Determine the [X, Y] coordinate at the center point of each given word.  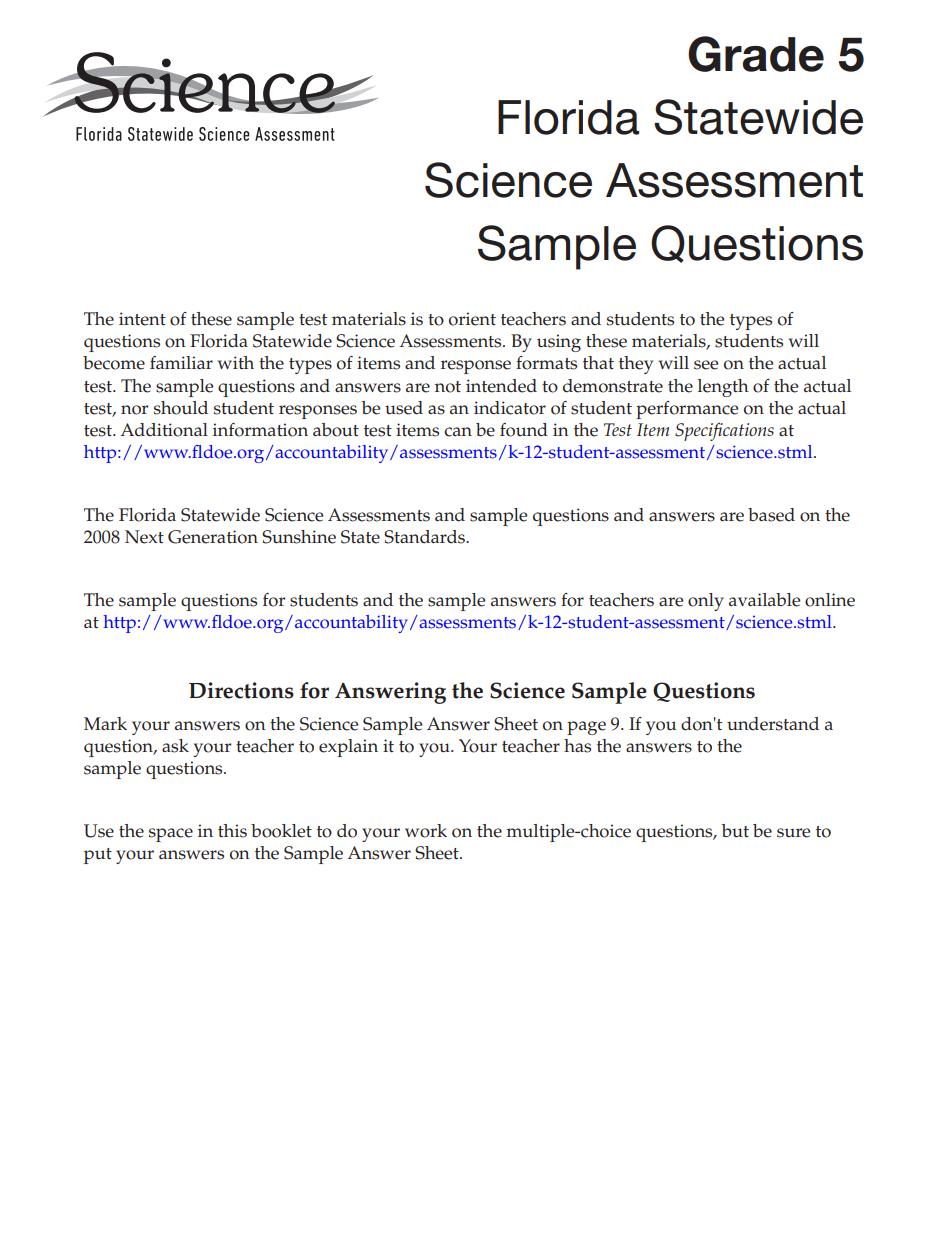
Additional [164, 430]
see [706, 365]
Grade [756, 54]
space [171, 835]
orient [472, 319]
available [764, 600]
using [559, 343]
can [458, 432]
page [586, 728]
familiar [181, 362]
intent [142, 319]
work [426, 831]
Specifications [724, 431]
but [735, 830]
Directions [241, 690]
